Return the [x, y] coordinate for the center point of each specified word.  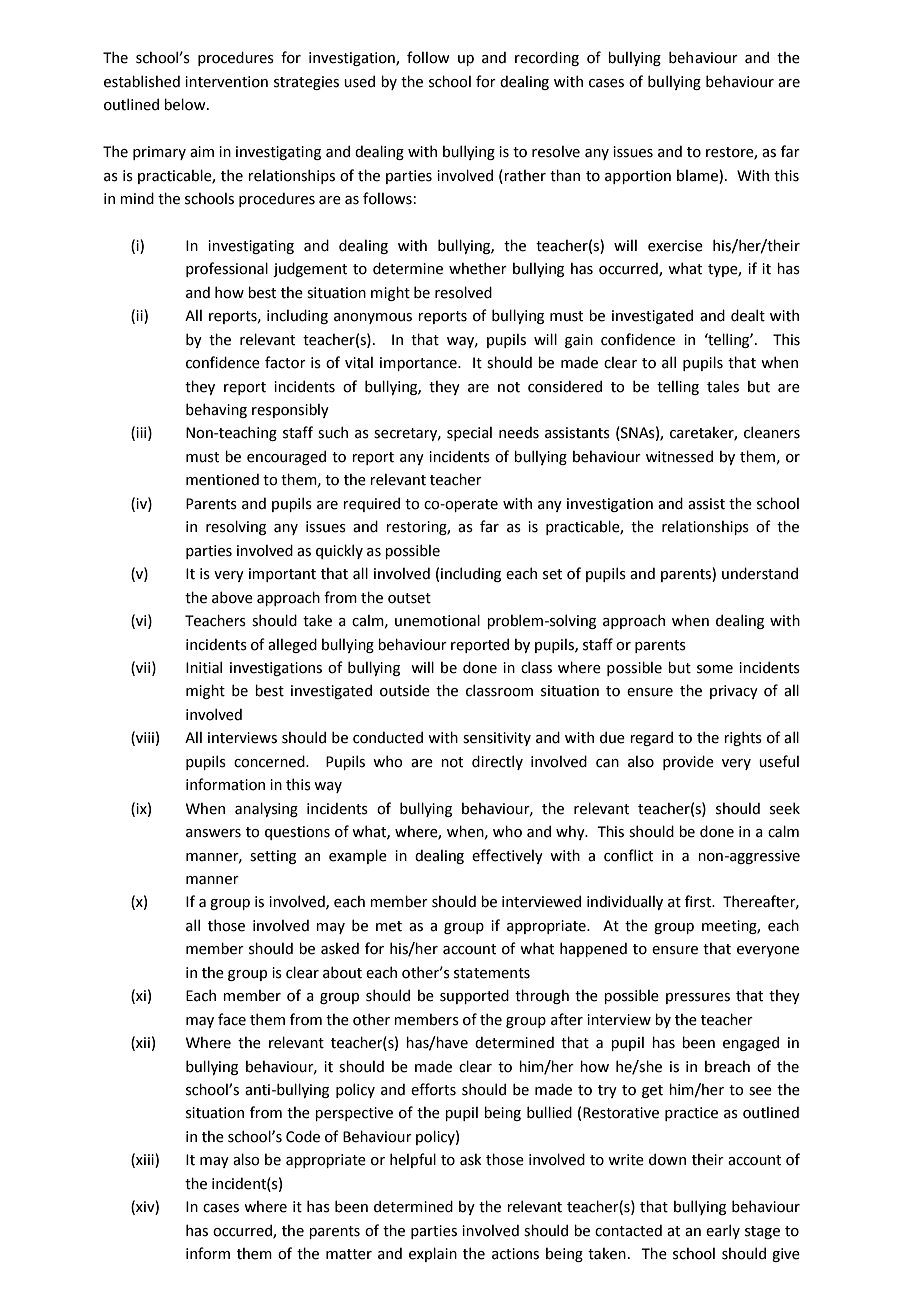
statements [492, 973]
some [715, 669]
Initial [204, 667]
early [723, 1231]
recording [547, 58]
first [699, 901]
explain [433, 1254]
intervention [226, 82]
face [232, 1019]
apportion [638, 177]
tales [723, 386]
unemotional [437, 620]
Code [303, 1136]
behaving [216, 410]
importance [419, 364]
